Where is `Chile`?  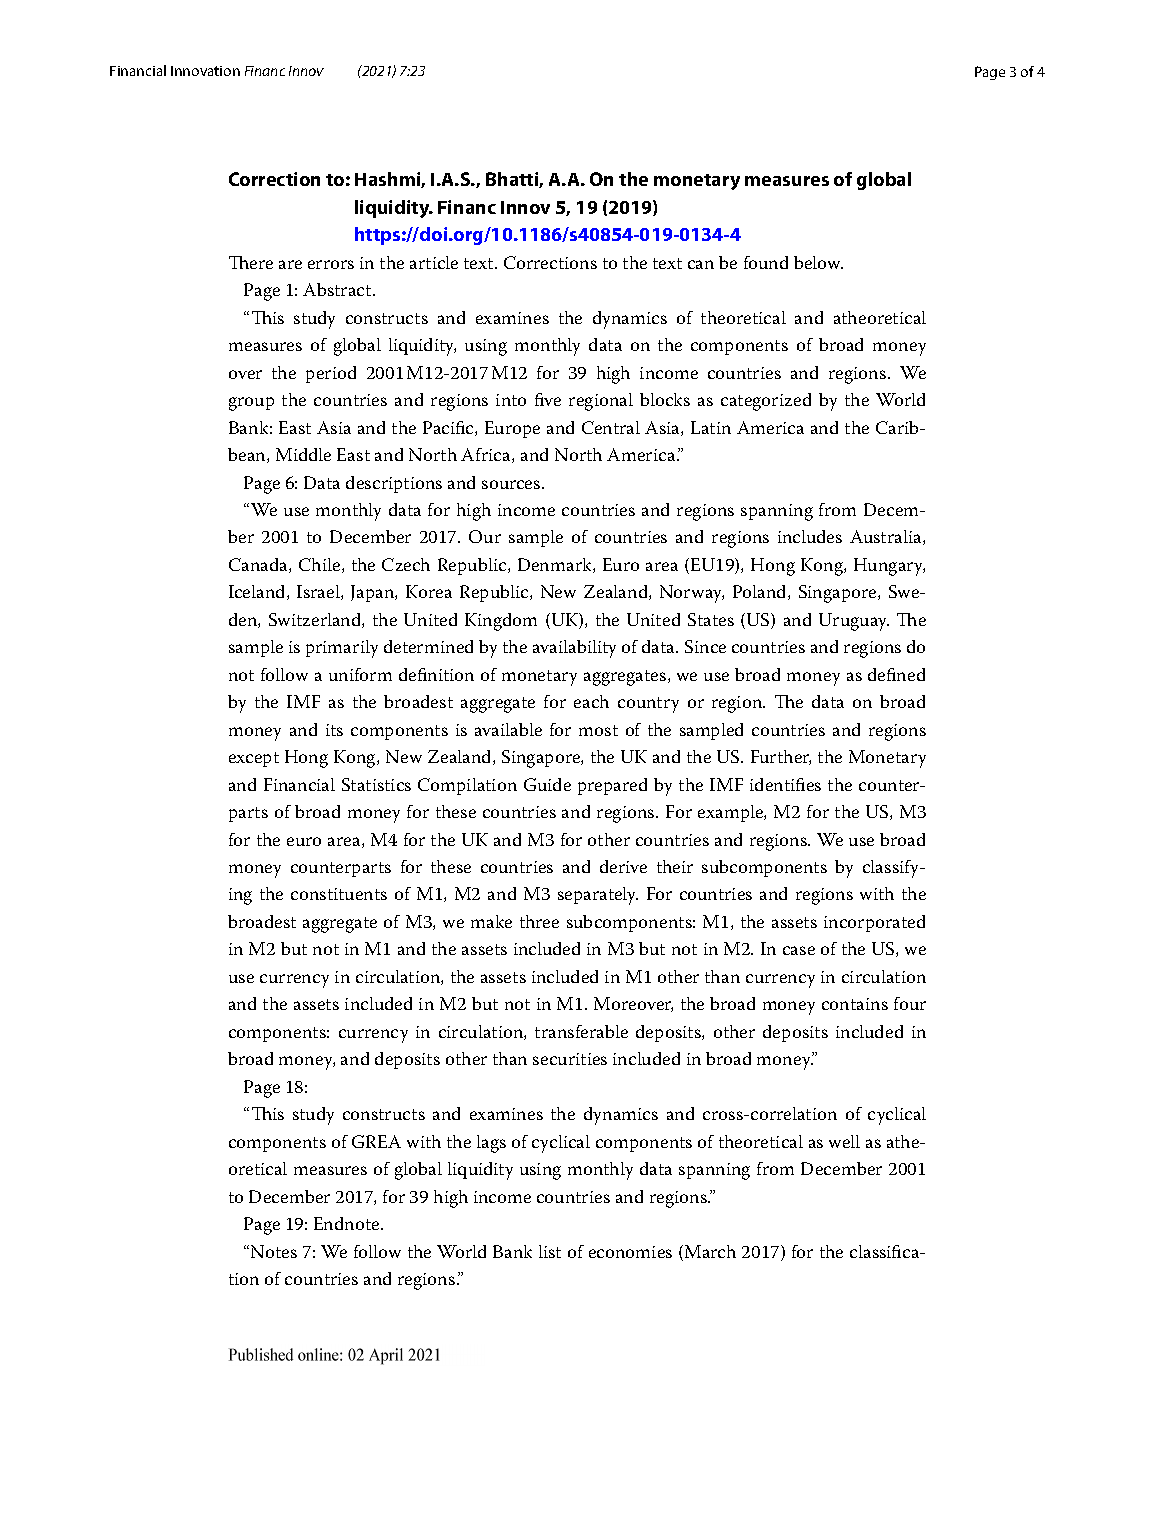
Chile is located at coordinates (321, 565).
